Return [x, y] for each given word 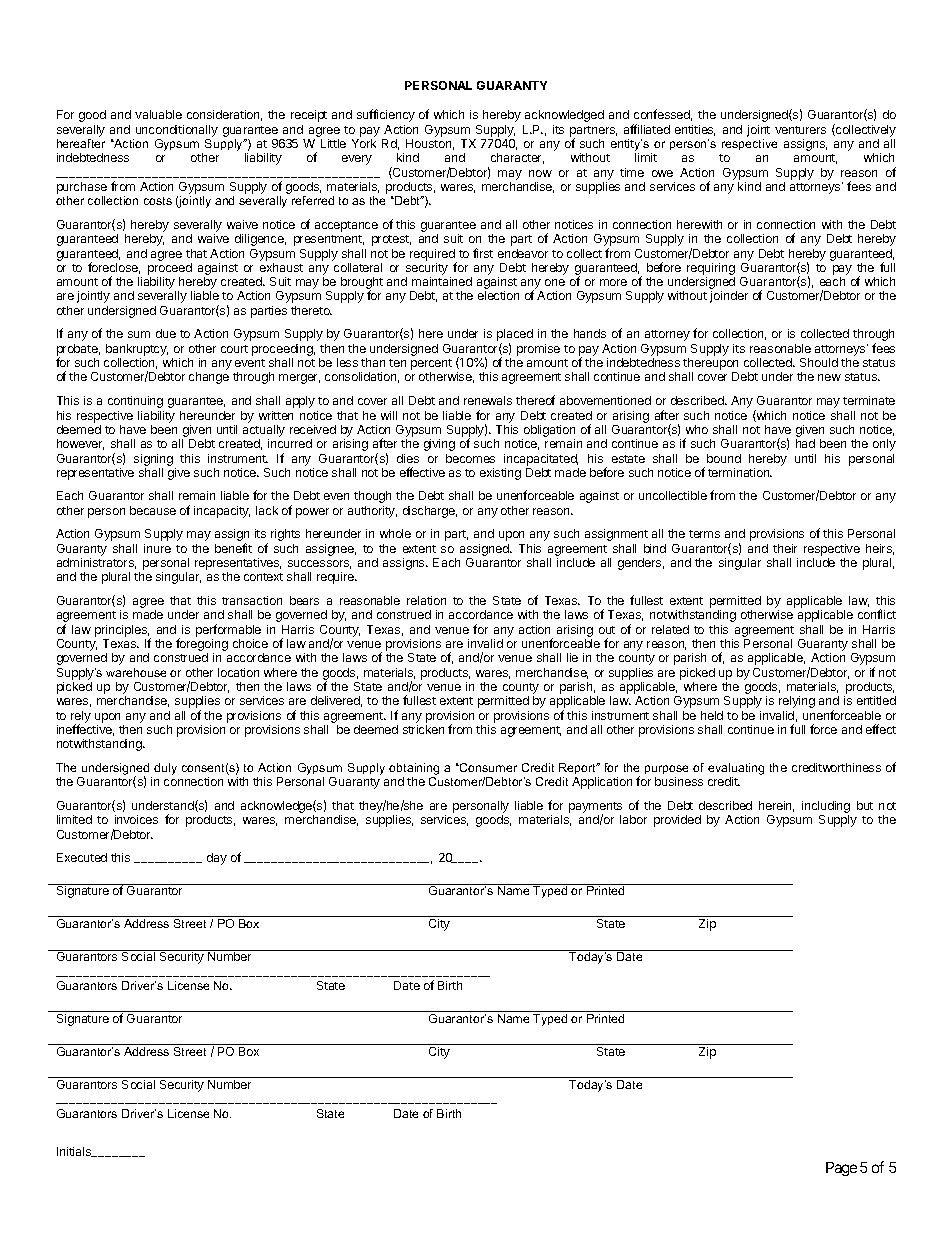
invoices [136, 819]
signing [153, 460]
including [826, 808]
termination [740, 472]
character [517, 158]
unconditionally [177, 131]
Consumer [487, 767]
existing [500, 474]
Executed [82, 857]
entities [695, 130]
